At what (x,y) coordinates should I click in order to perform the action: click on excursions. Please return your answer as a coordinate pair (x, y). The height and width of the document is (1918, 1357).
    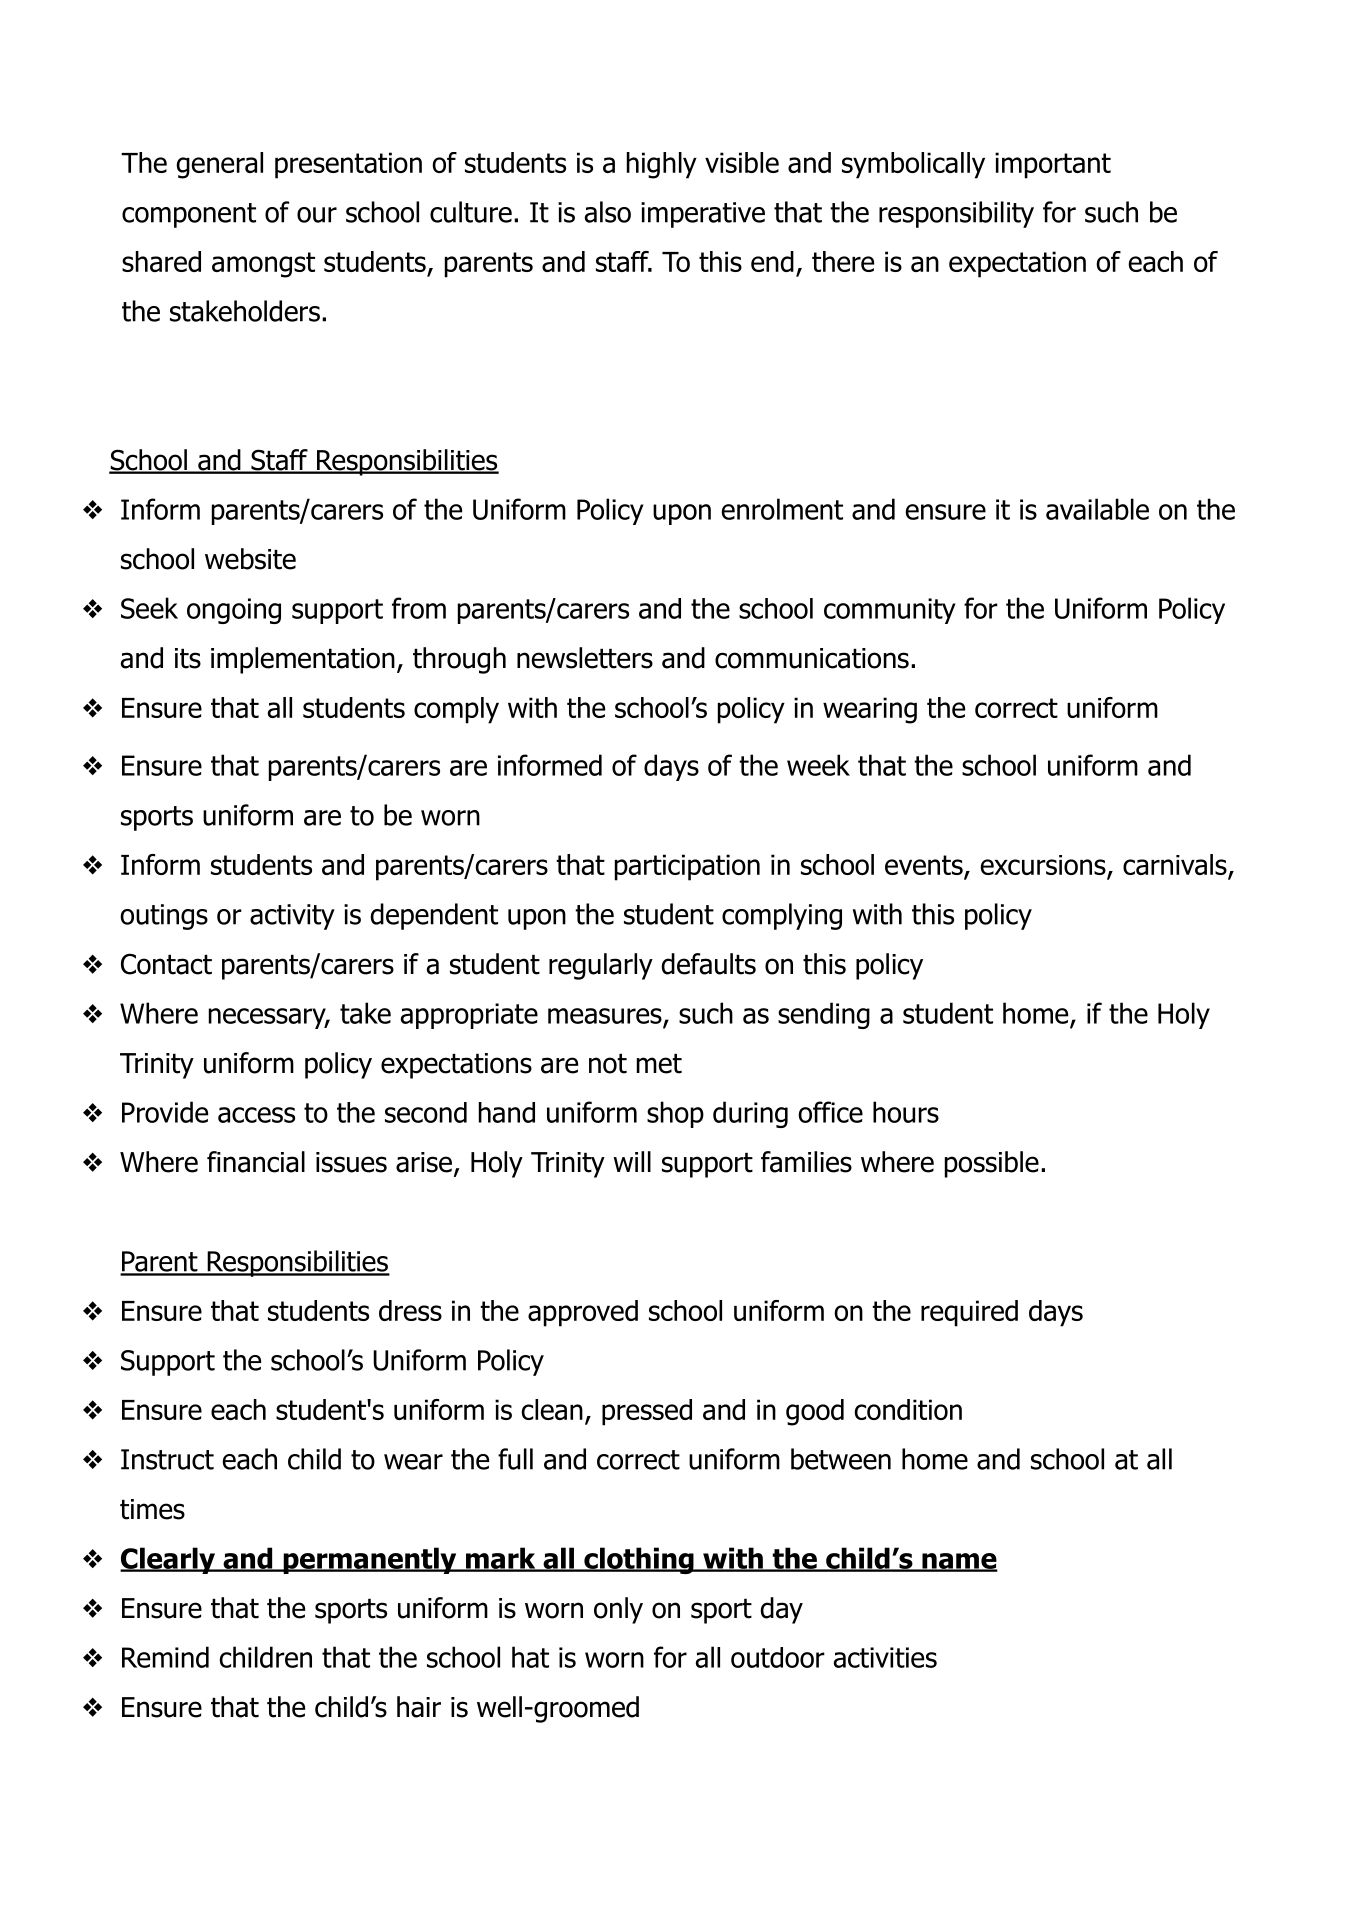
    Looking at the image, I should click on (1044, 866).
